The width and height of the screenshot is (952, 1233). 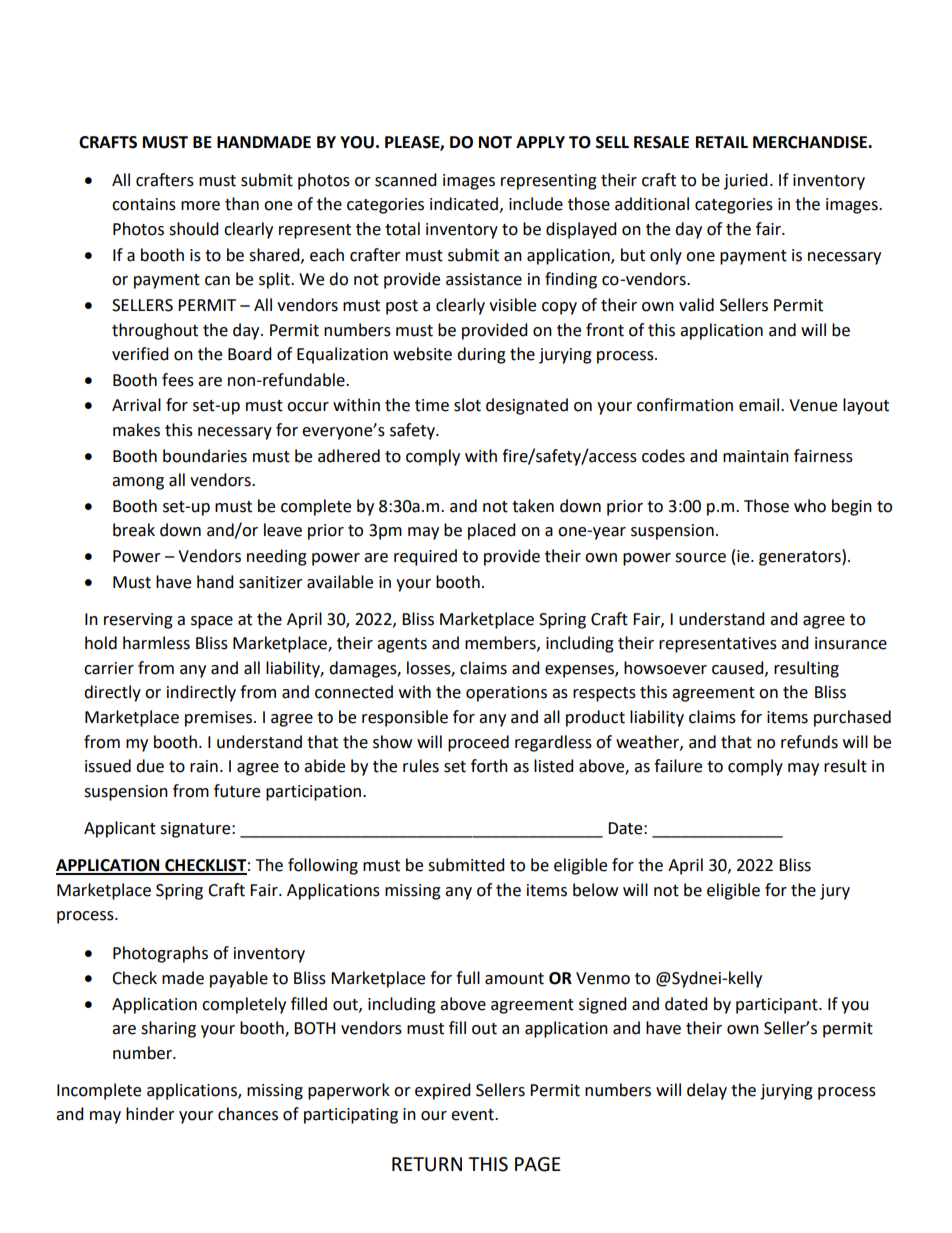 I want to click on operations, so click(x=506, y=694).
